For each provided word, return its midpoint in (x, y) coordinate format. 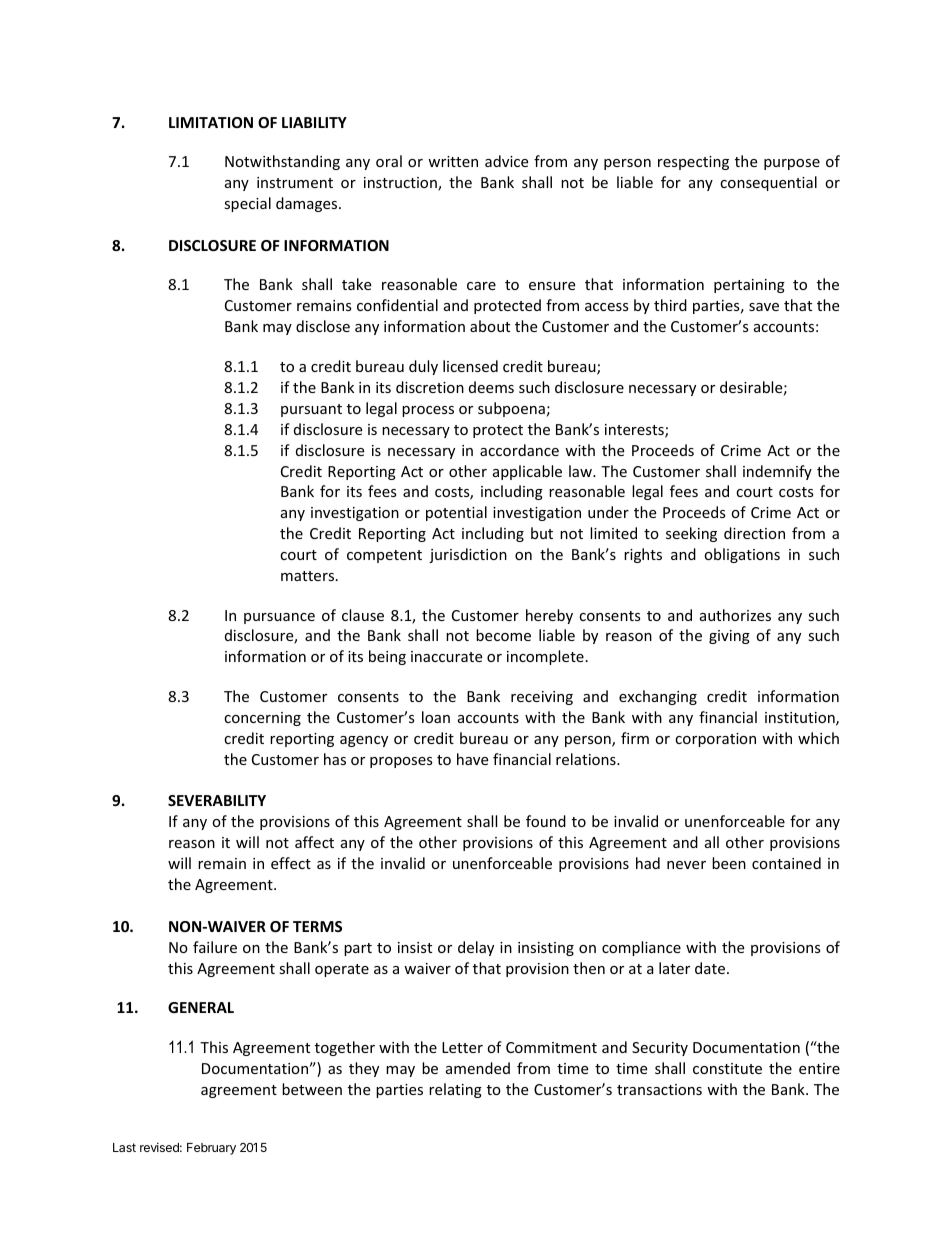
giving (729, 637)
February (211, 1149)
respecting (693, 163)
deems (491, 387)
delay (476, 948)
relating (455, 1090)
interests (635, 431)
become (503, 635)
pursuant (311, 410)
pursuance (279, 618)
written (453, 161)
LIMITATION (211, 122)
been (729, 863)
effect (291, 863)
